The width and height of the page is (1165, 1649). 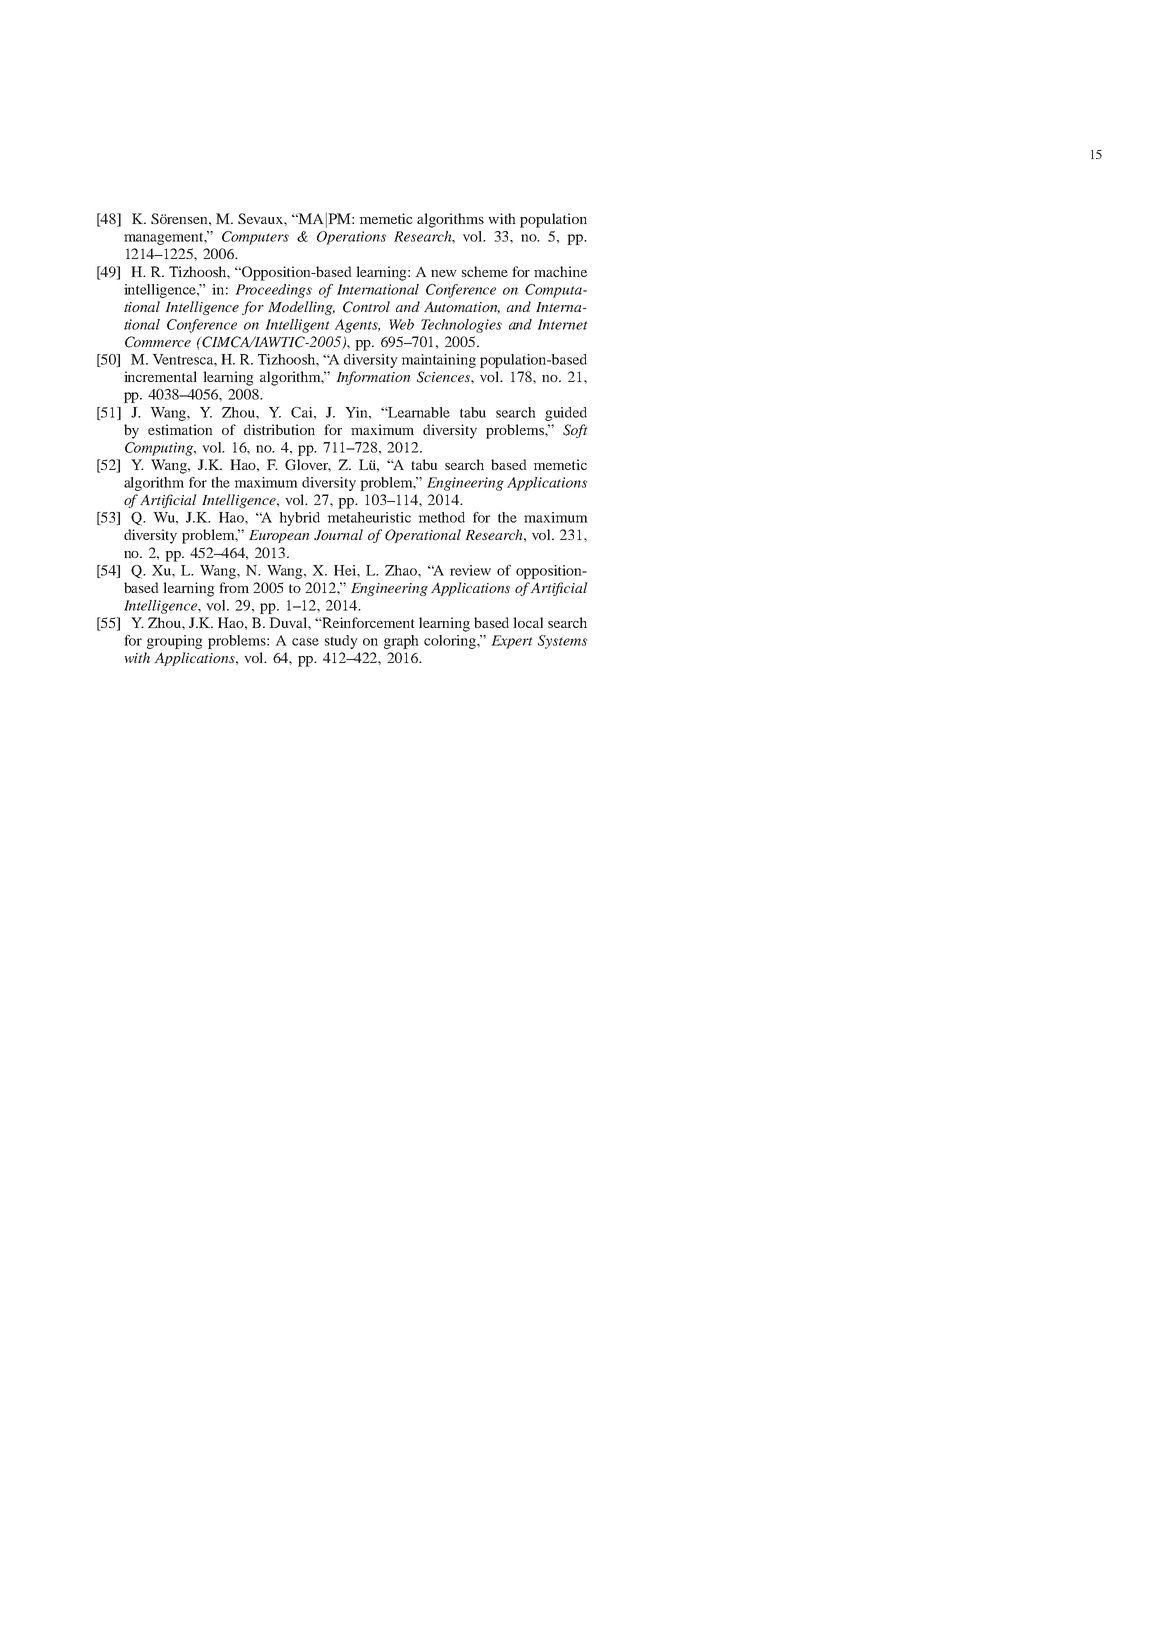 What do you see at coordinates (560, 271) in the page?
I see `machine` at bounding box center [560, 271].
